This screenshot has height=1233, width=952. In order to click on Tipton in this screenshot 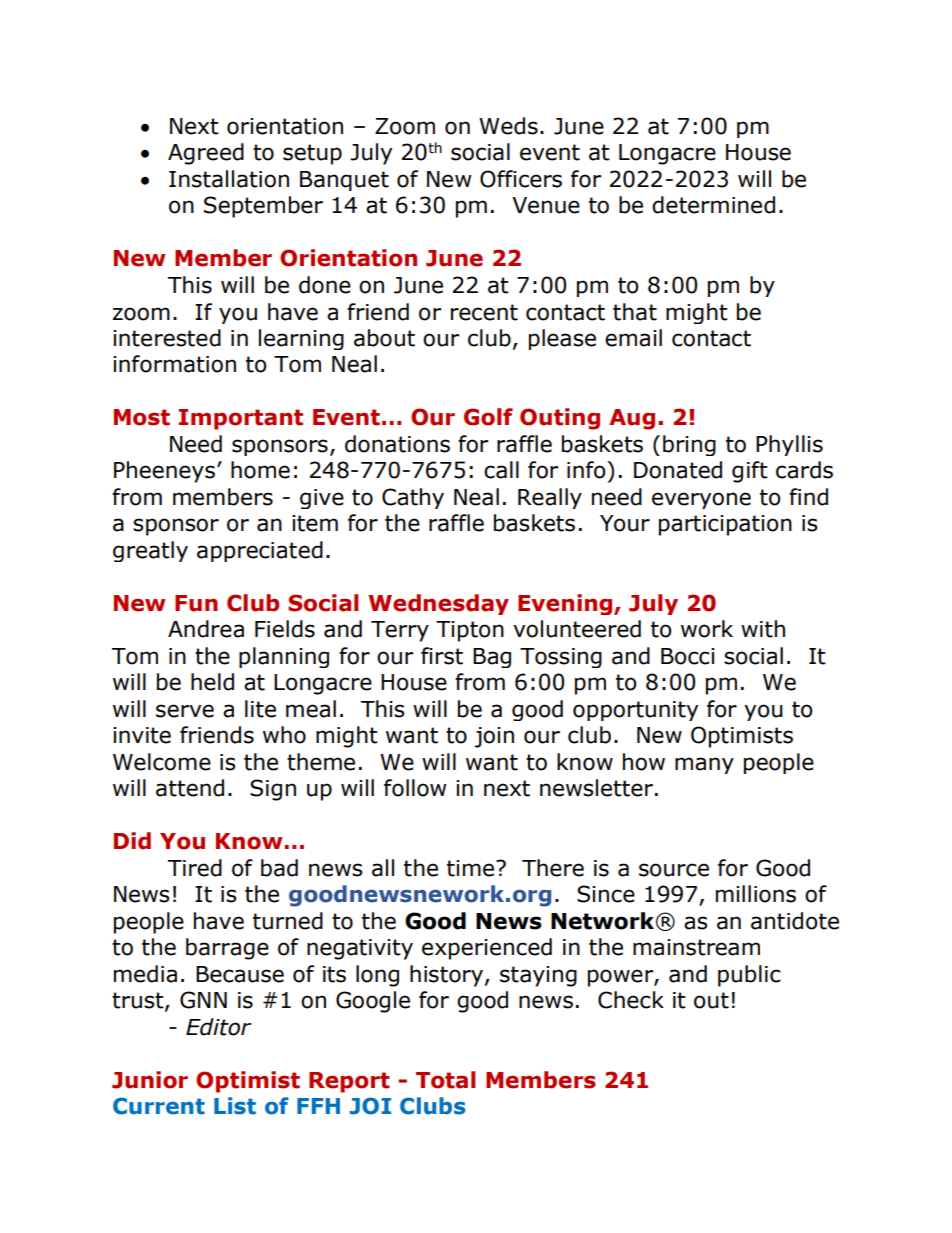, I will do `click(470, 631)`.
